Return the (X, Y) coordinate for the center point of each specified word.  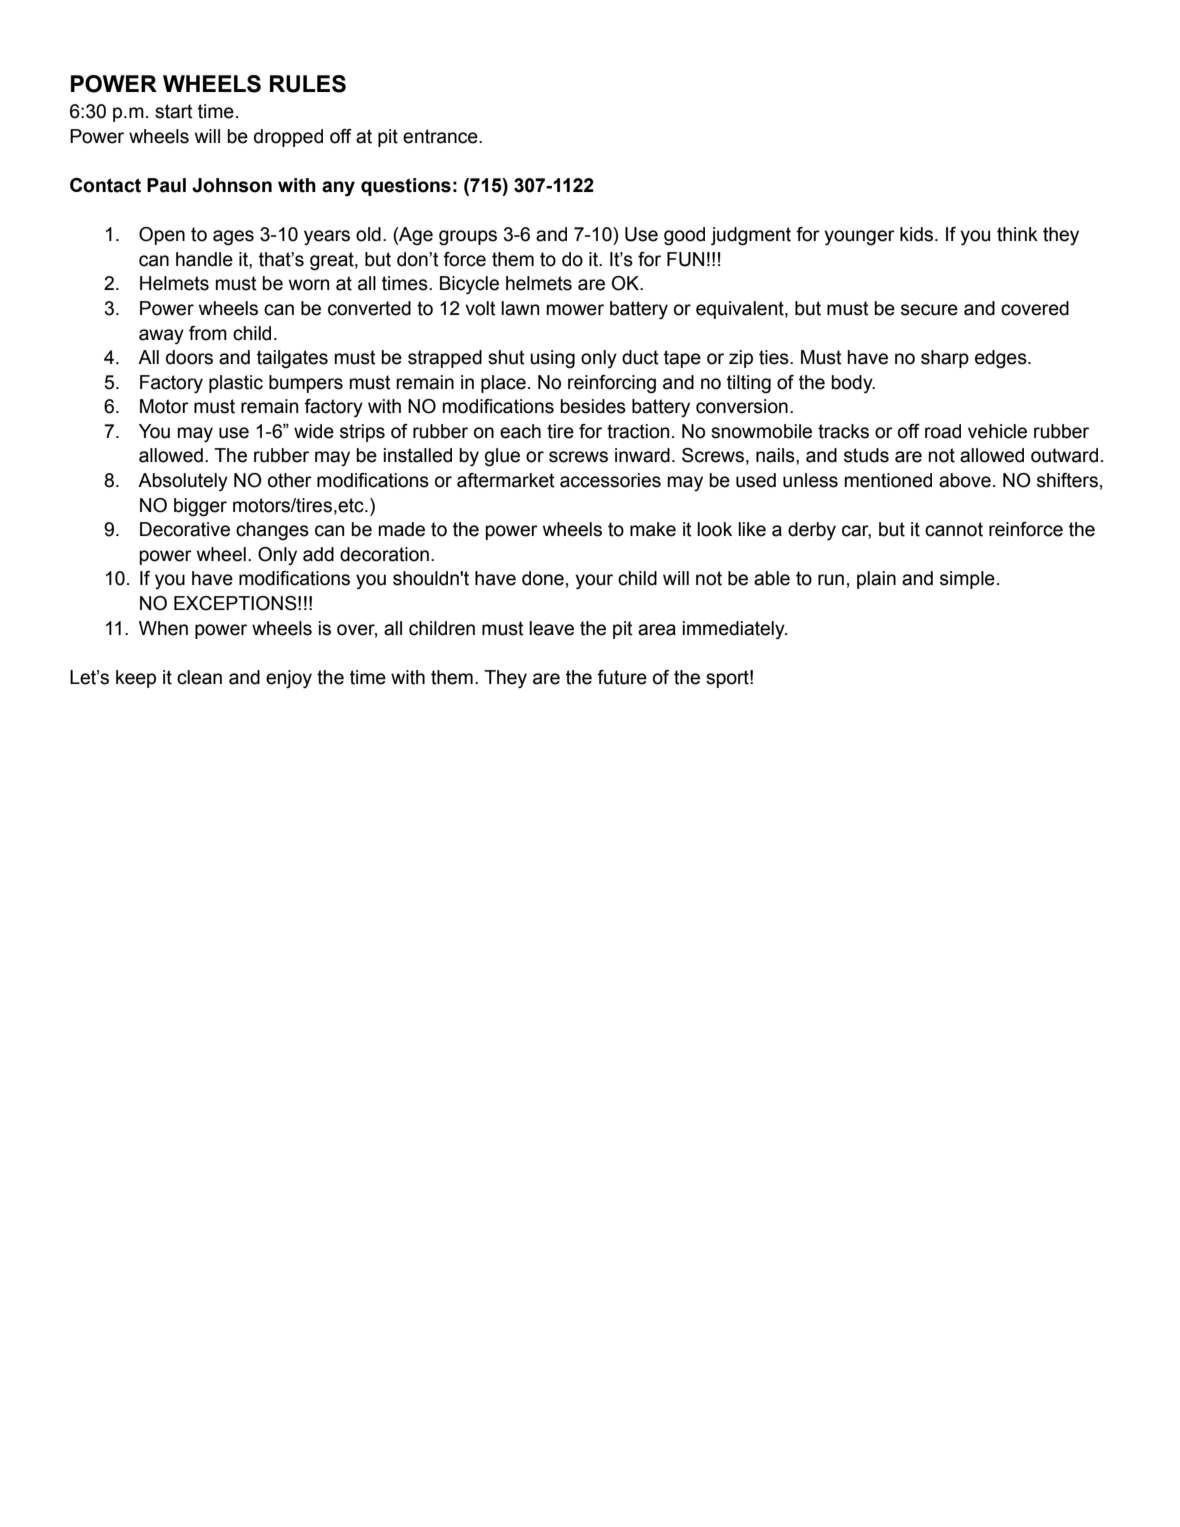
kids (918, 234)
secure (929, 310)
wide (314, 431)
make (653, 529)
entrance (441, 136)
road (943, 431)
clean (199, 677)
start (174, 111)
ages (233, 238)
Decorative (185, 529)
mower (575, 310)
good (684, 236)
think (1017, 234)
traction (638, 431)
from (208, 333)
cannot (954, 529)
